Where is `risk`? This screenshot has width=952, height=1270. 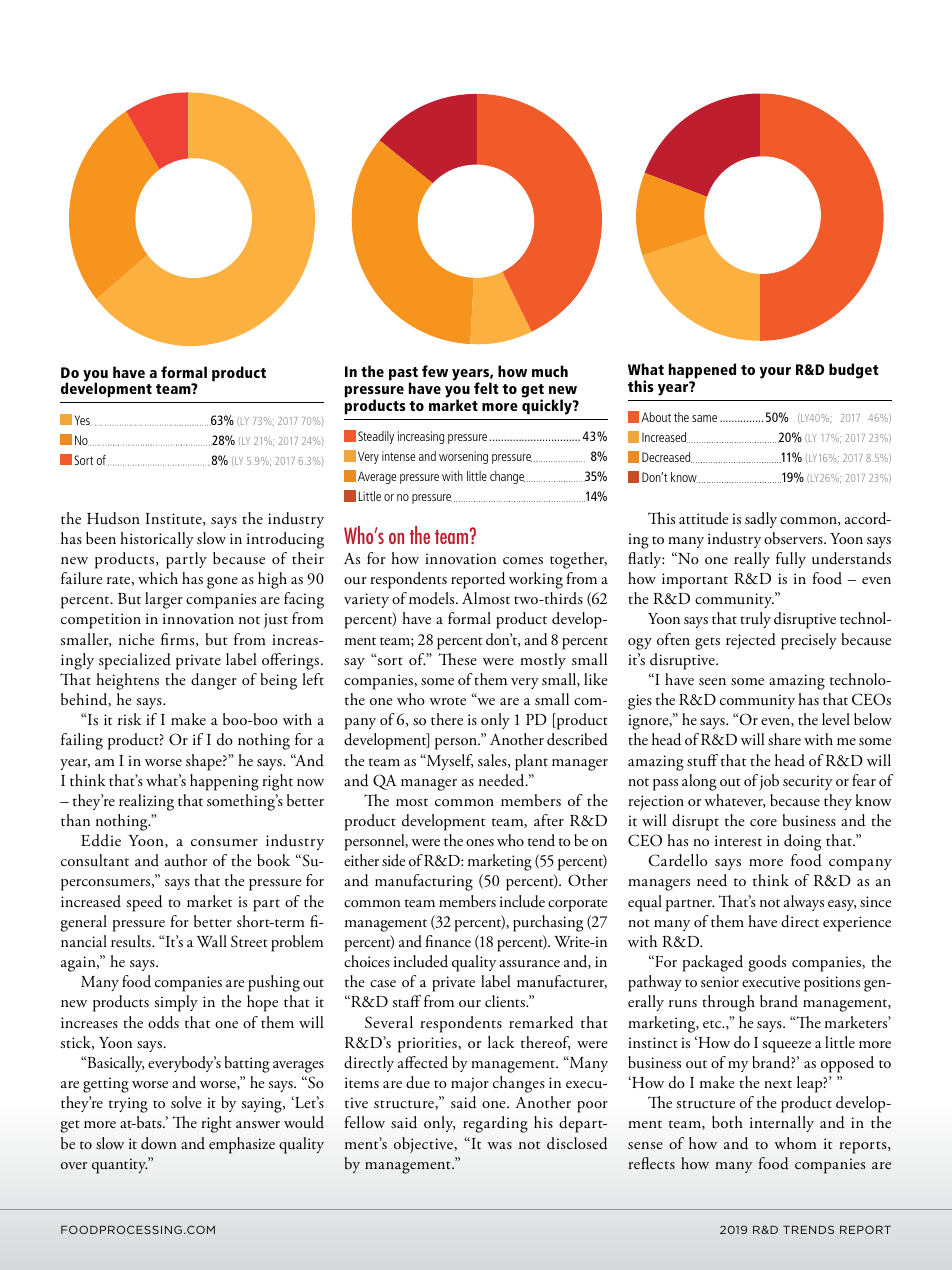
risk is located at coordinates (129, 719).
